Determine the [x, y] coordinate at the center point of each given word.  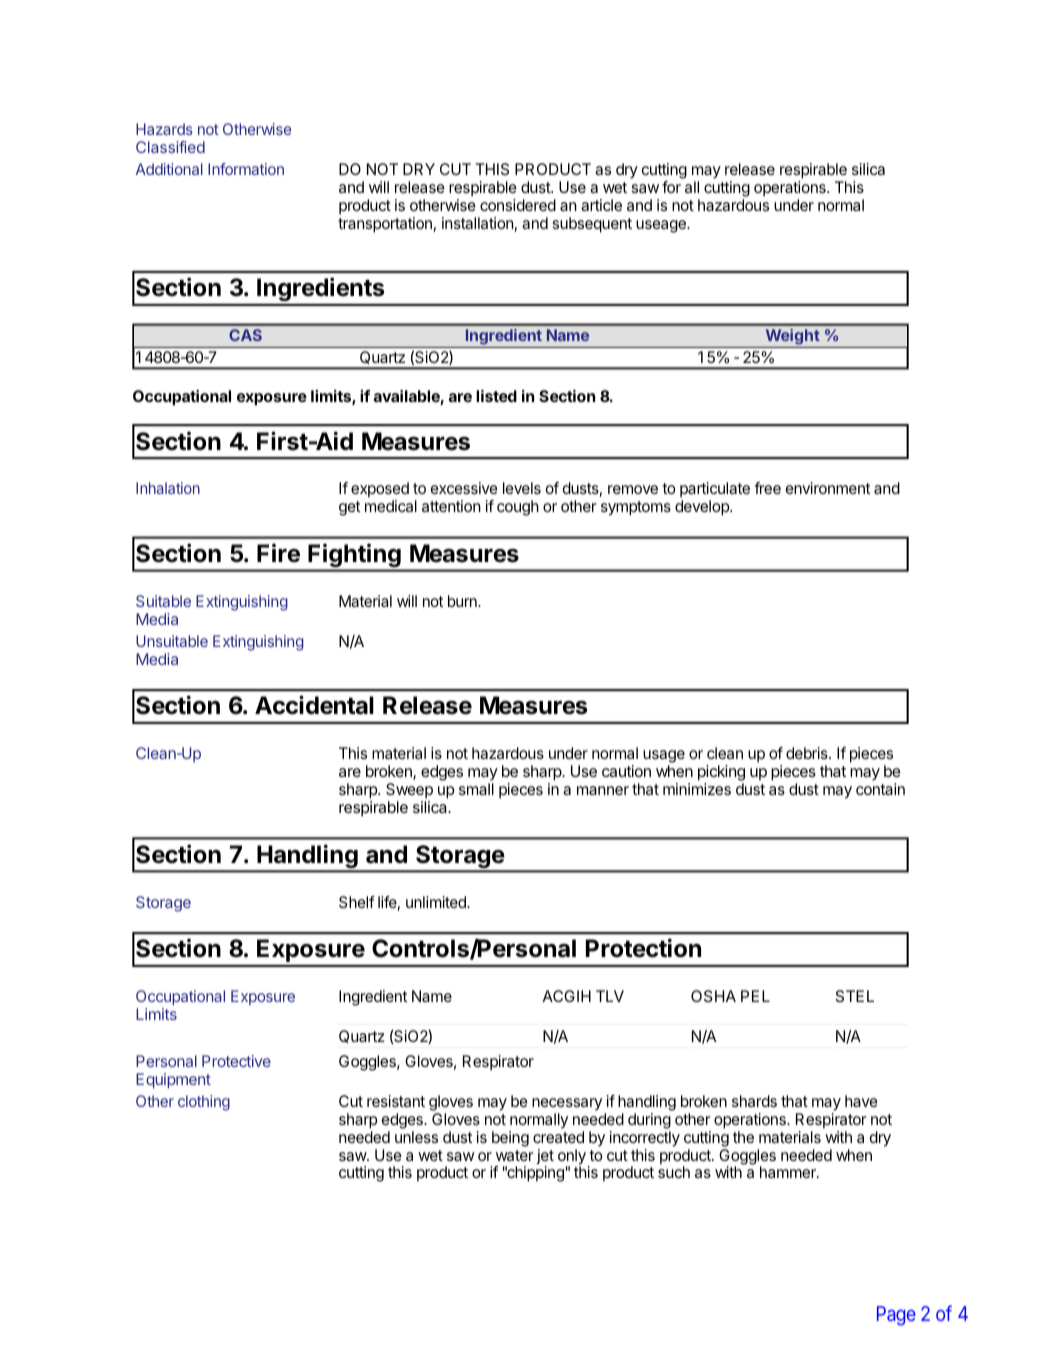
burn [463, 601]
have [861, 1101]
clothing [204, 1103]
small [476, 789]
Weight [792, 338]
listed [496, 396]
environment [828, 488]
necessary [567, 1104]
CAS [245, 335]
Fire [278, 553]
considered [518, 205]
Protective [236, 1061]
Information [246, 169]
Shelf [357, 902]
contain [880, 789]
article [601, 205]
